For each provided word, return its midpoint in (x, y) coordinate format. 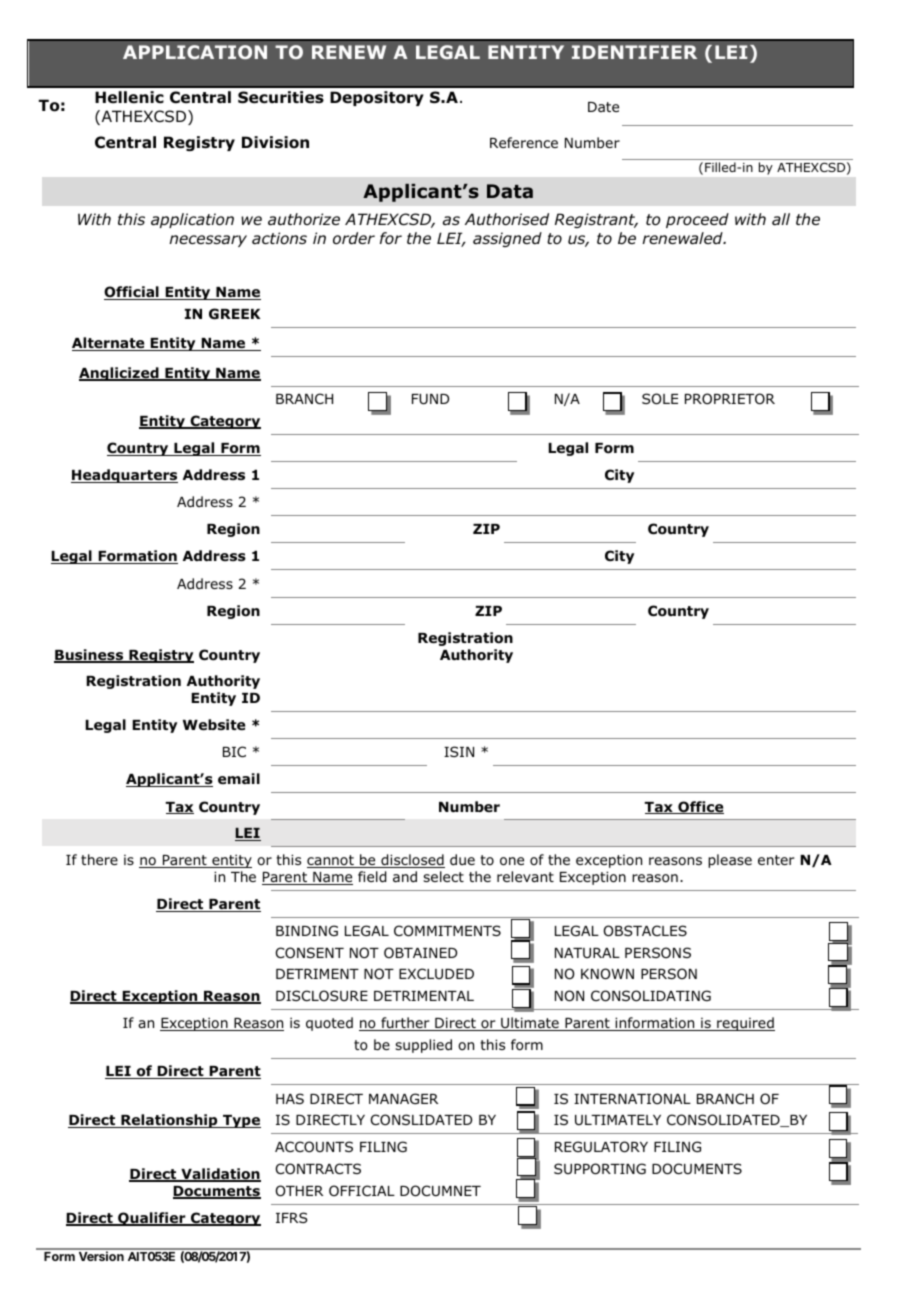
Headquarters (124, 476)
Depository (377, 98)
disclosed (412, 861)
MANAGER (403, 1098)
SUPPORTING (600, 1169)
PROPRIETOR (730, 399)
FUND (430, 399)
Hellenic (129, 97)
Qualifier (152, 1219)
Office (700, 807)
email (239, 778)
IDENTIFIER (634, 52)
